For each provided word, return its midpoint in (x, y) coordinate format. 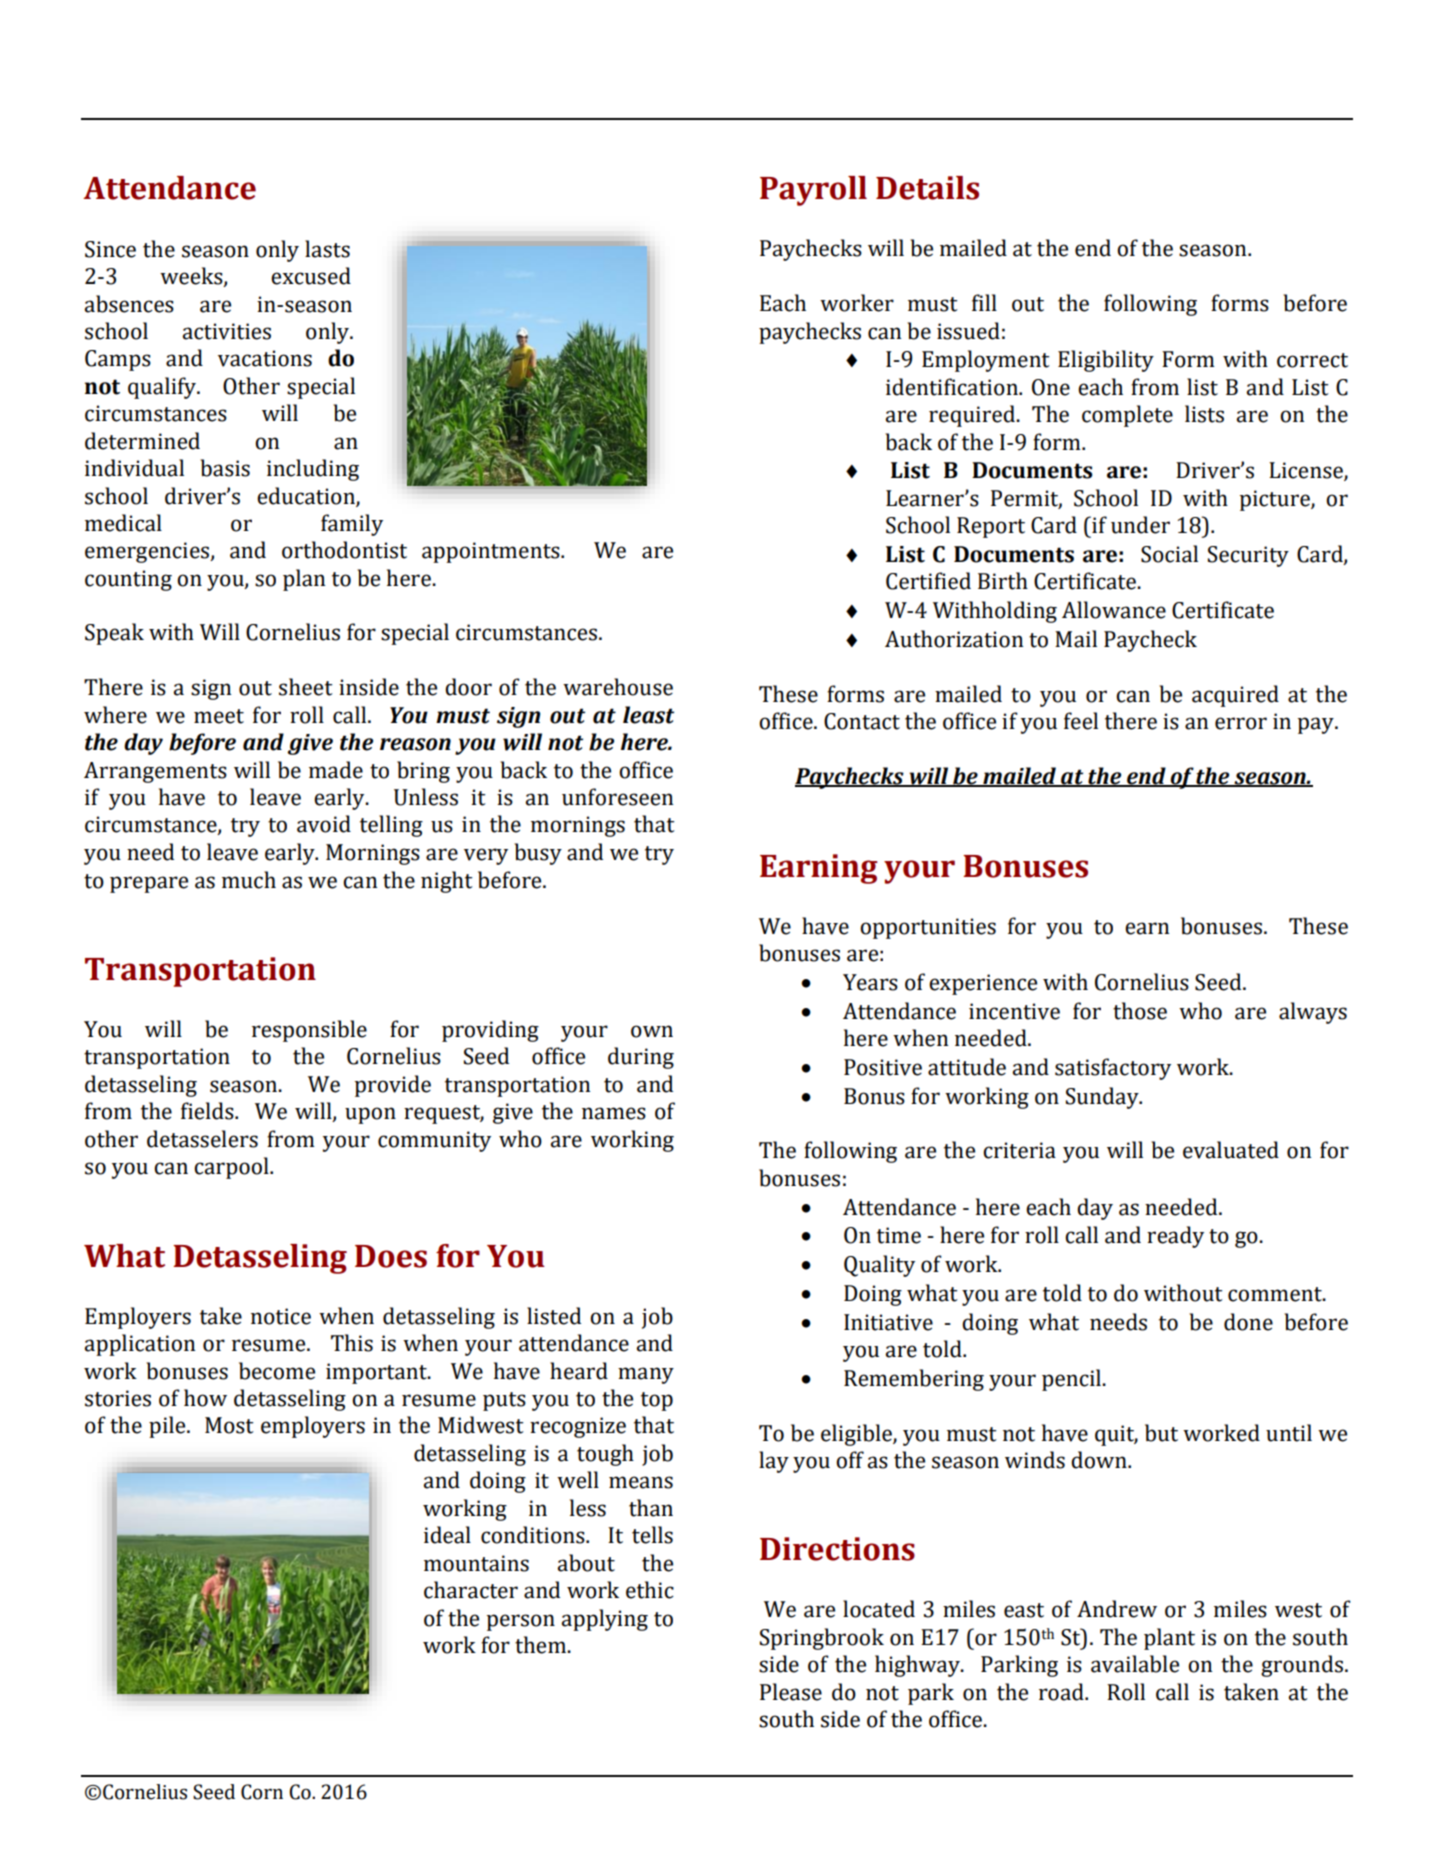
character (471, 1590)
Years (870, 982)
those (1140, 1011)
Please (791, 1692)
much (249, 880)
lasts (327, 249)
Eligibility (1106, 361)
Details (927, 188)
